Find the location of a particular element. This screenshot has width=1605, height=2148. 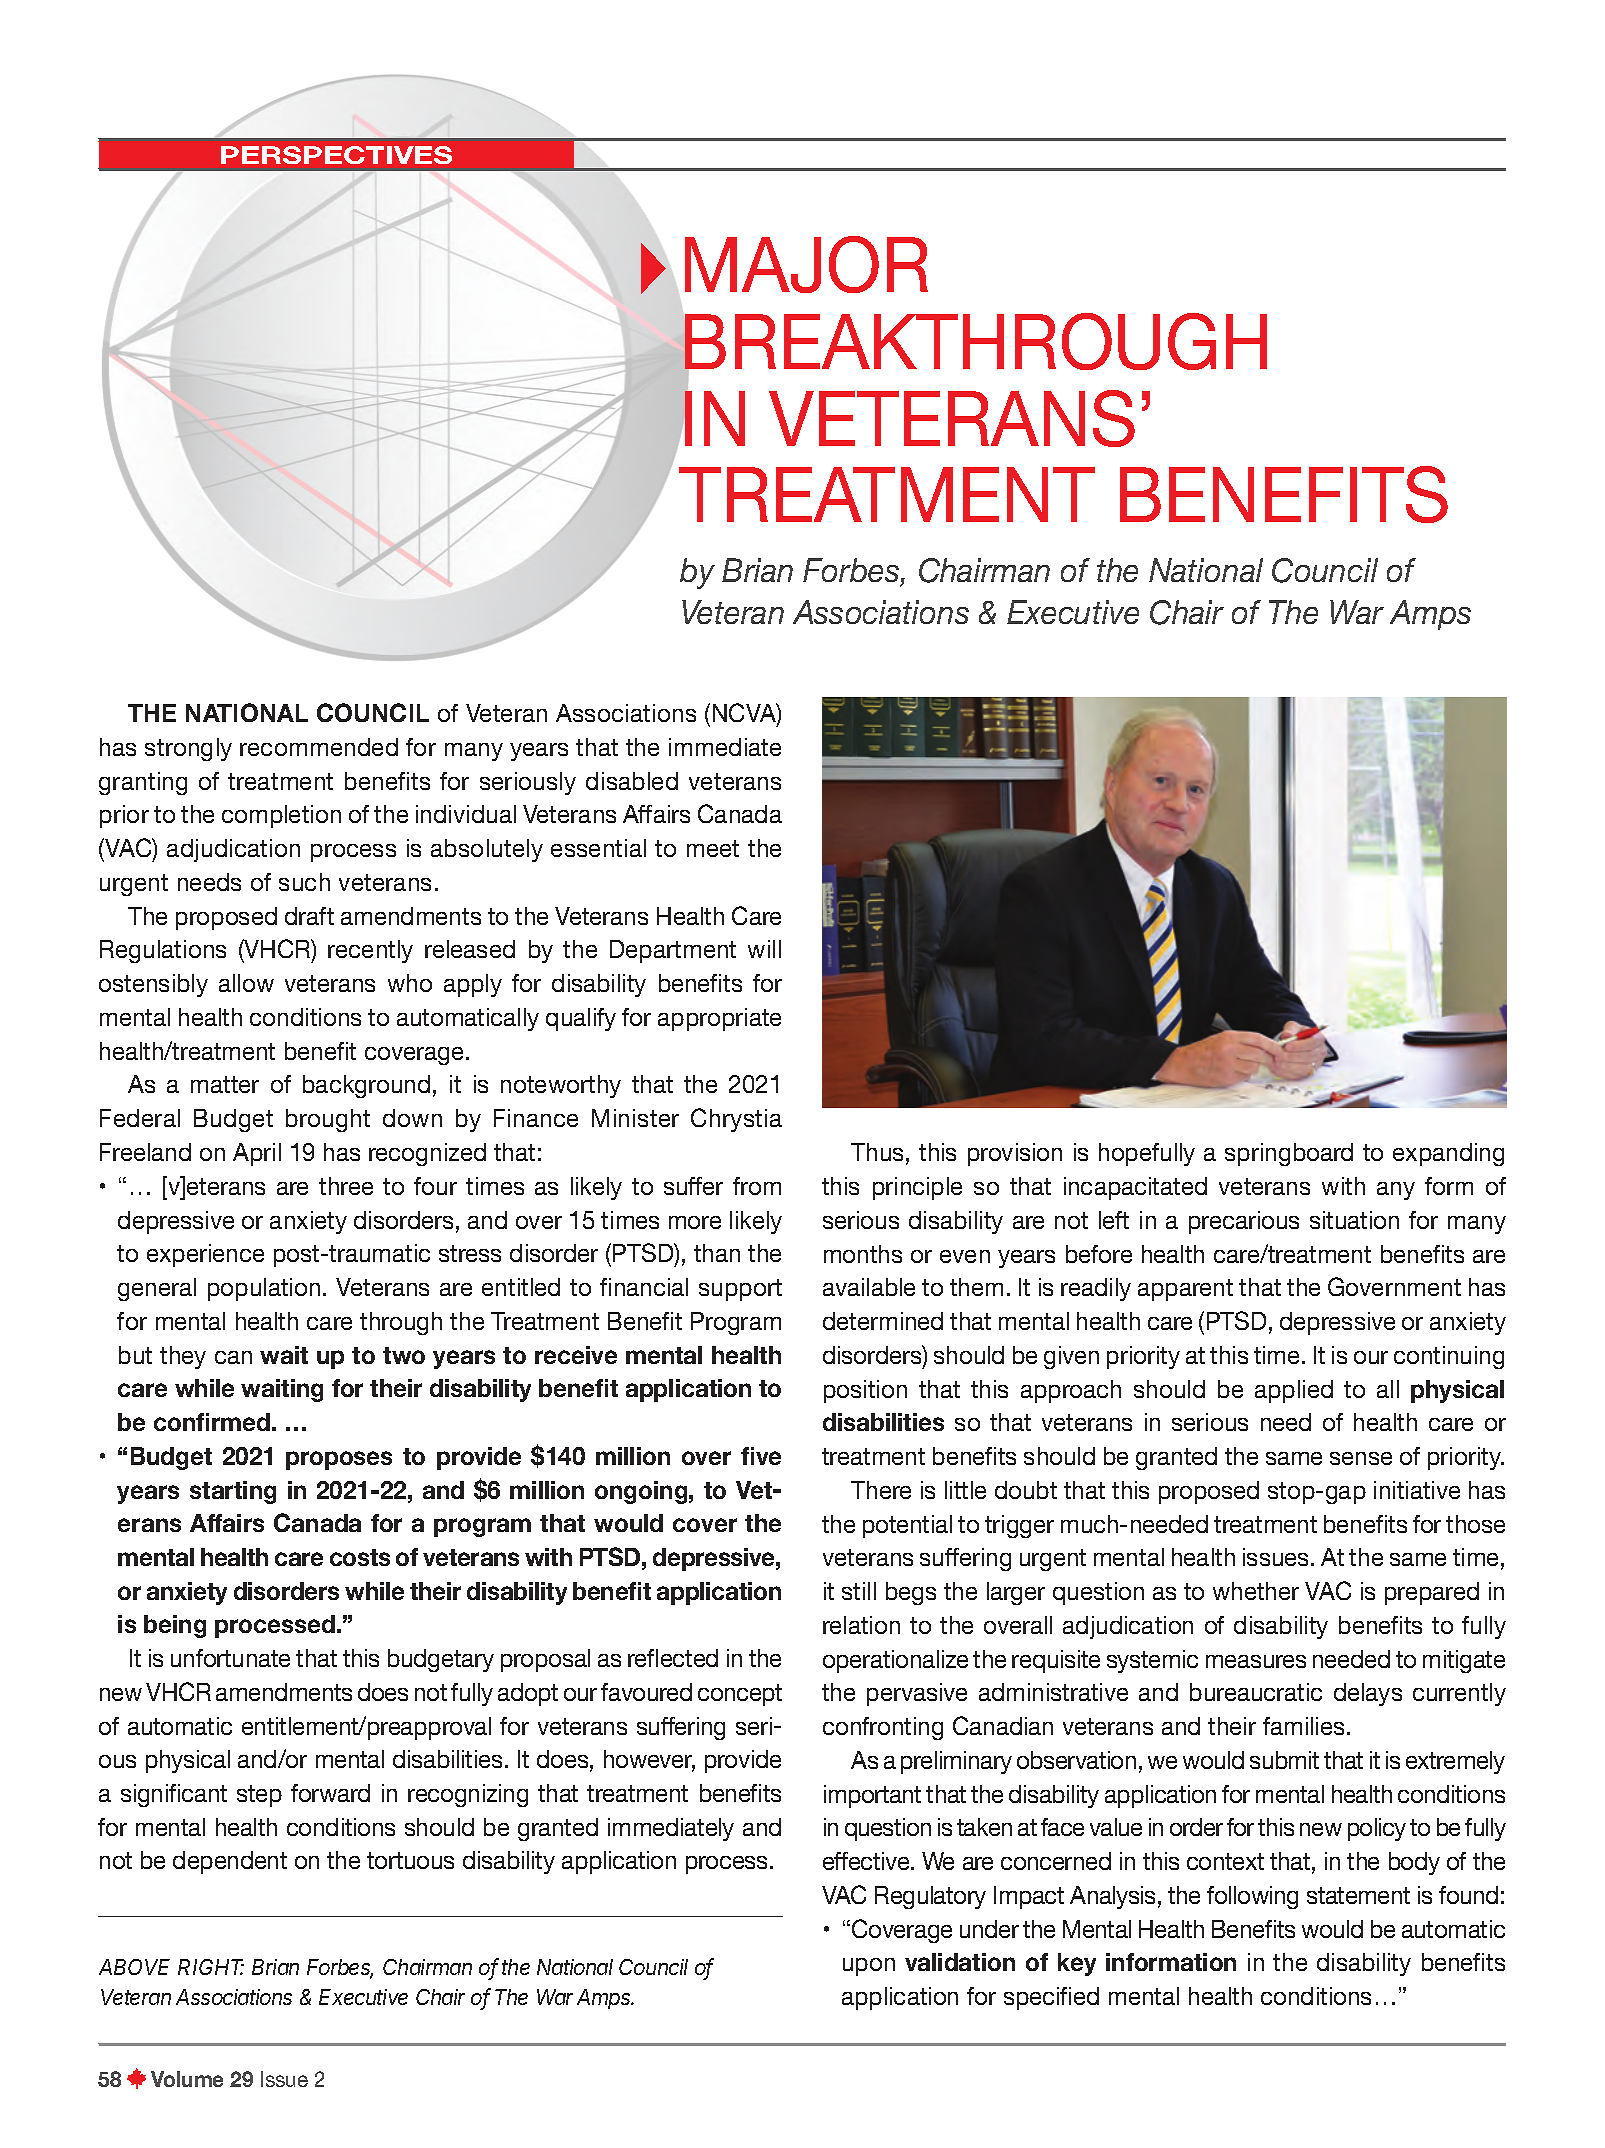

applied is located at coordinates (1294, 1391).
